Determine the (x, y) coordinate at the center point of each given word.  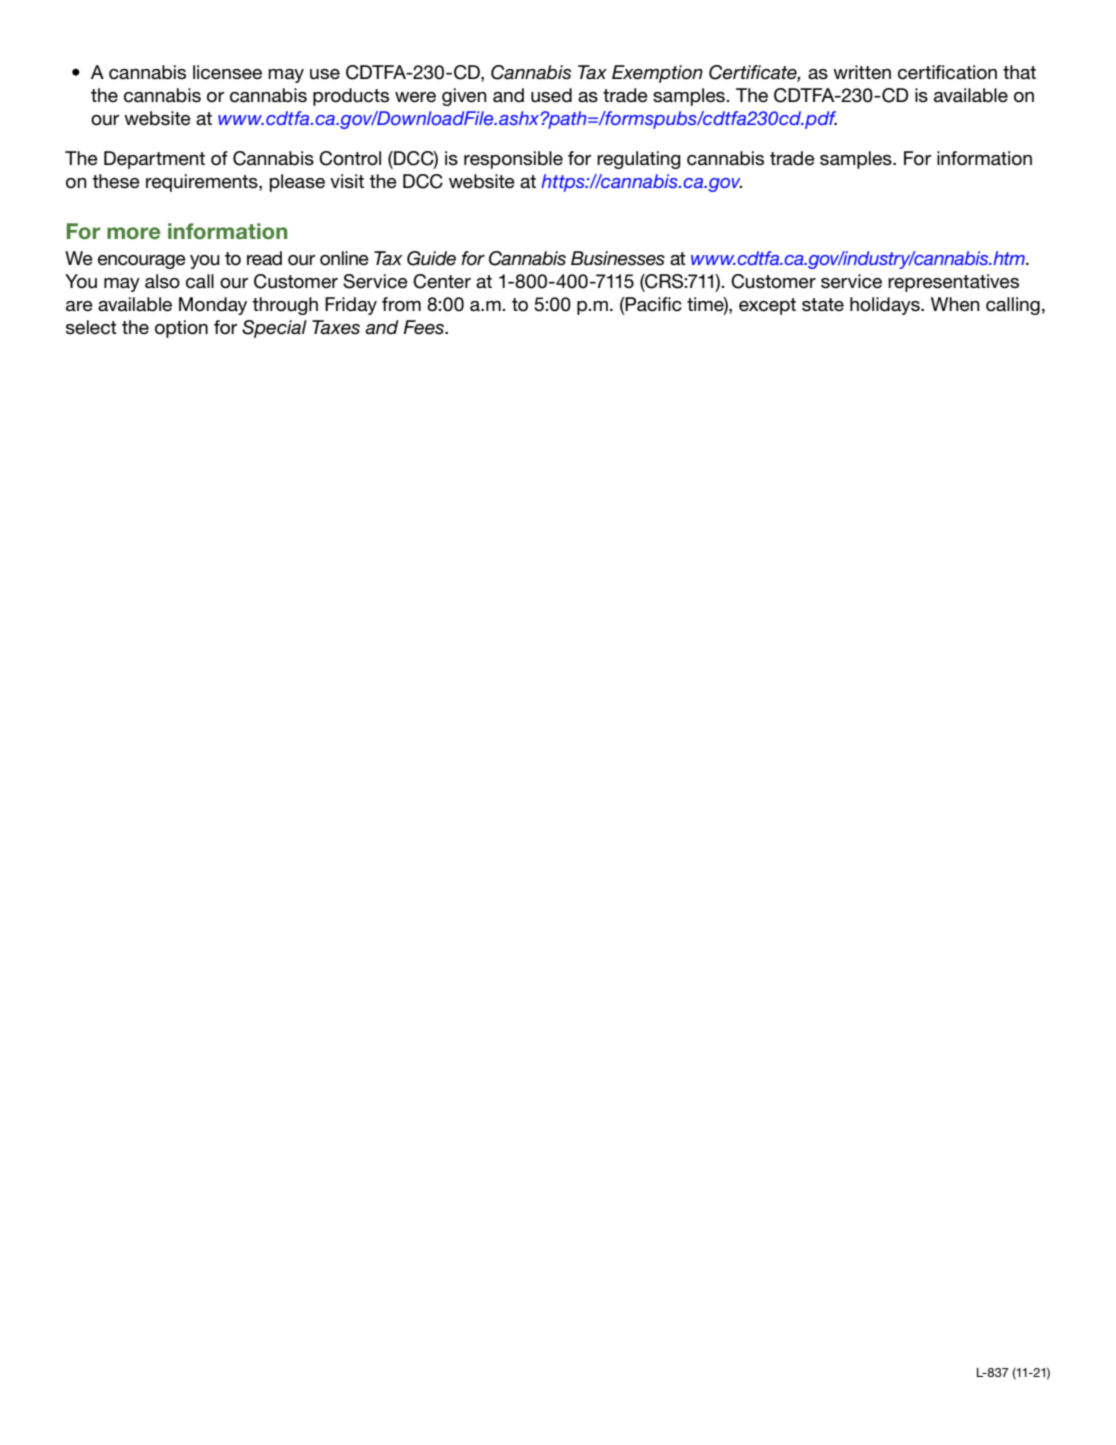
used (551, 95)
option (181, 329)
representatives (953, 283)
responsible (513, 160)
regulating (639, 160)
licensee (227, 72)
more (134, 233)
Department (154, 160)
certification (947, 72)
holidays (886, 306)
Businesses (618, 258)
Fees (424, 327)
